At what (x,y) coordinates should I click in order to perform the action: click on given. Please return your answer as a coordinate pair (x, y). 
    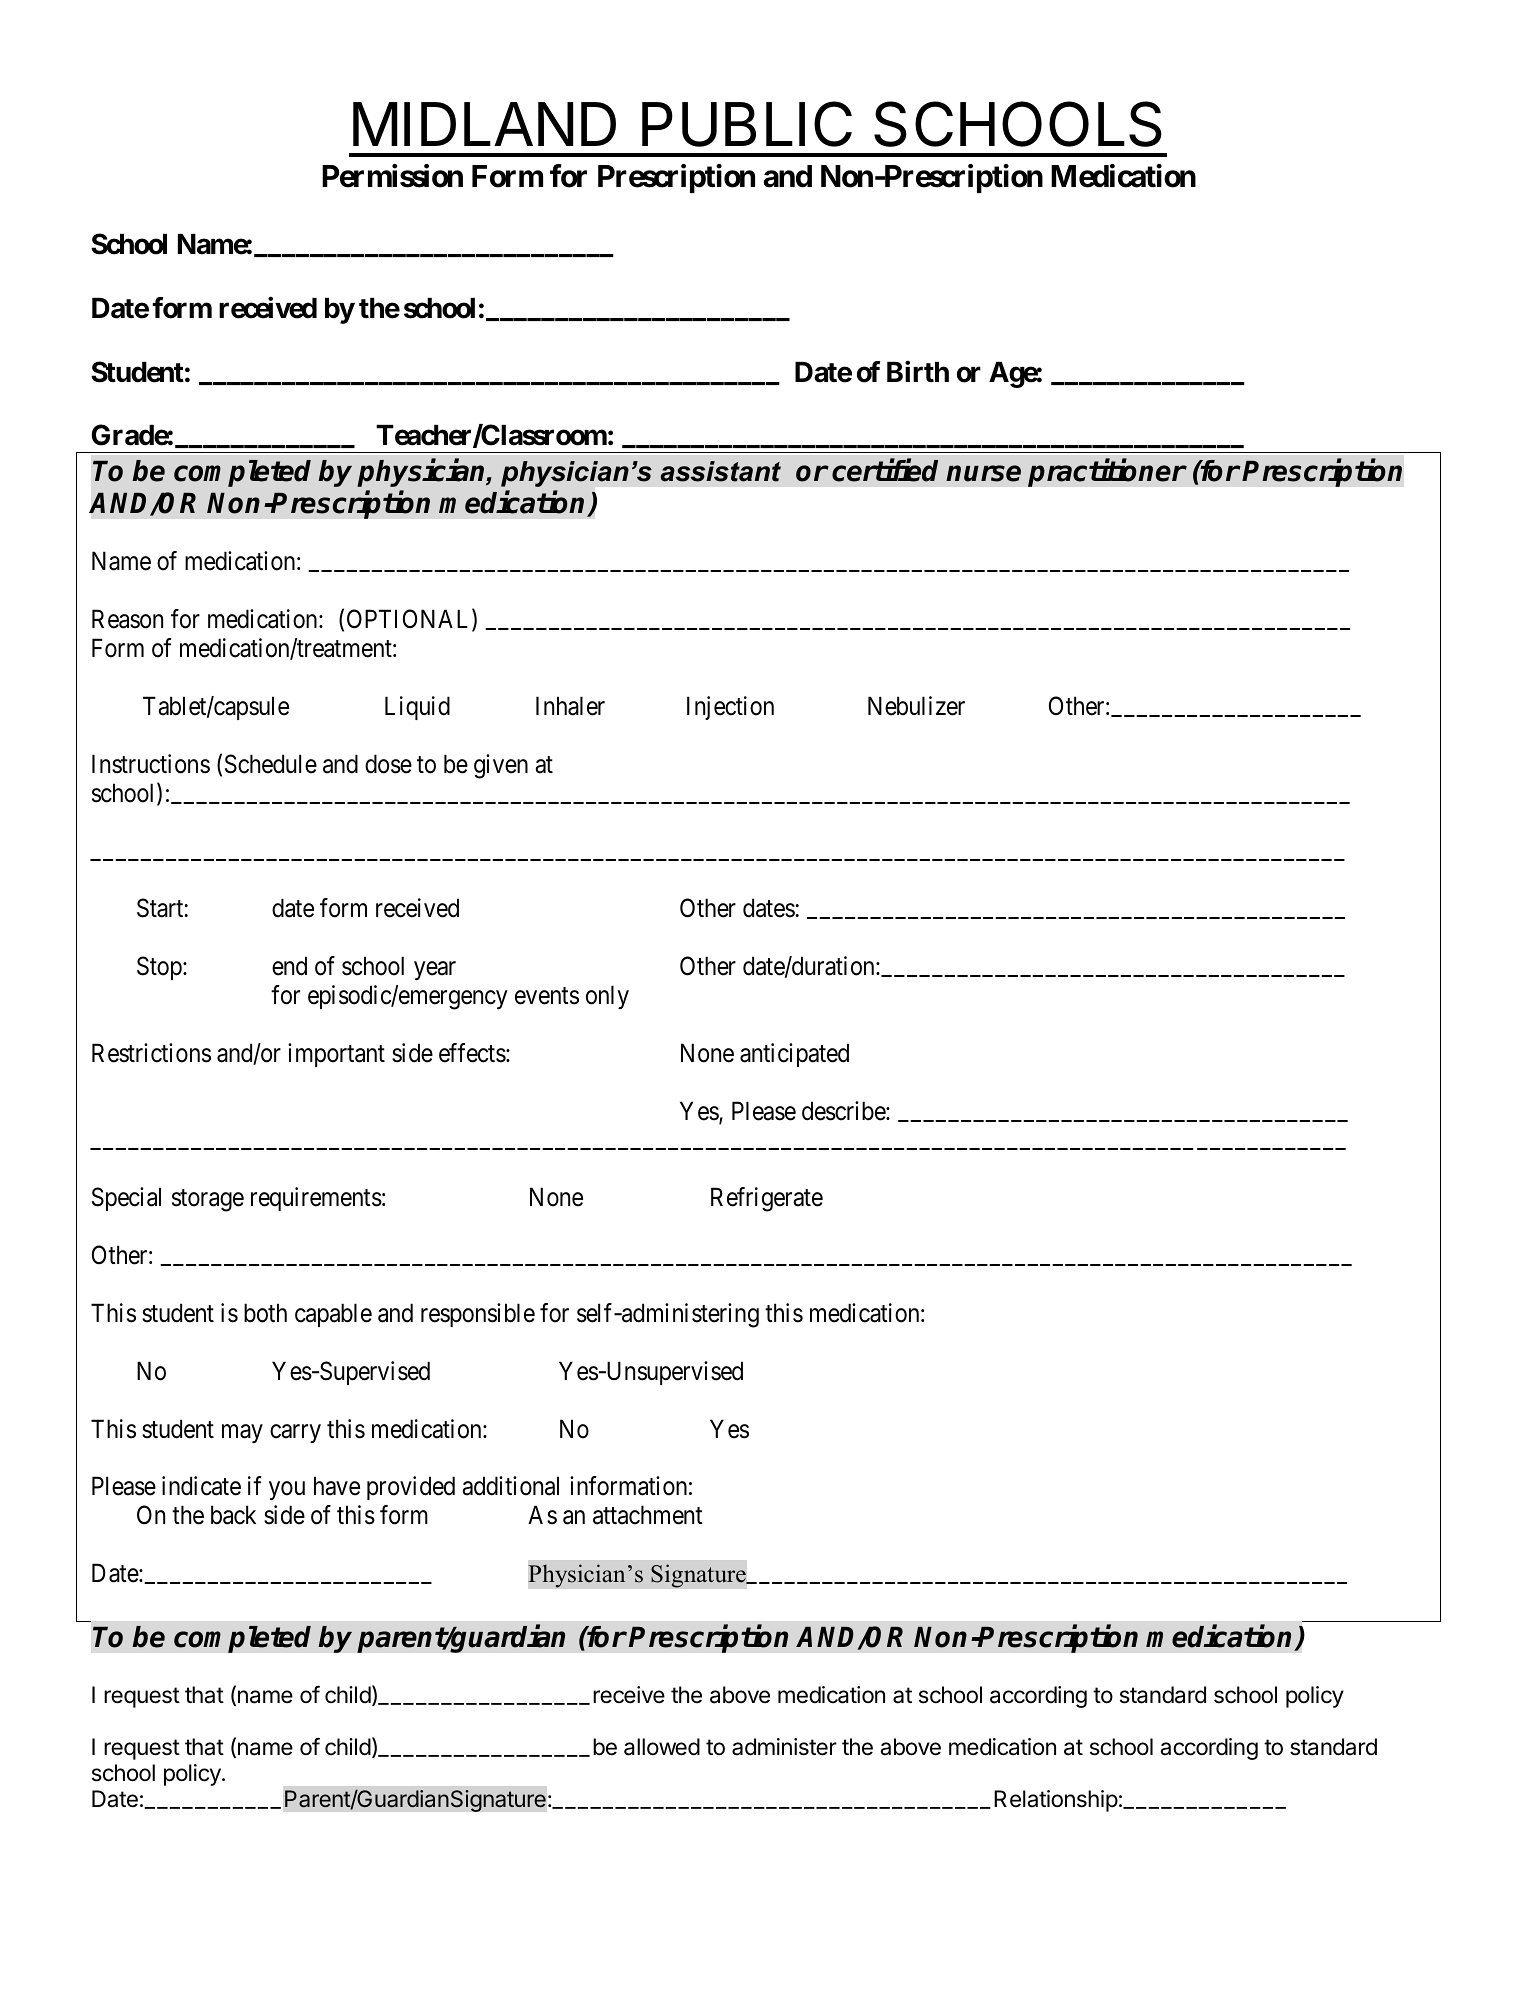
    Looking at the image, I should click on (501, 766).
